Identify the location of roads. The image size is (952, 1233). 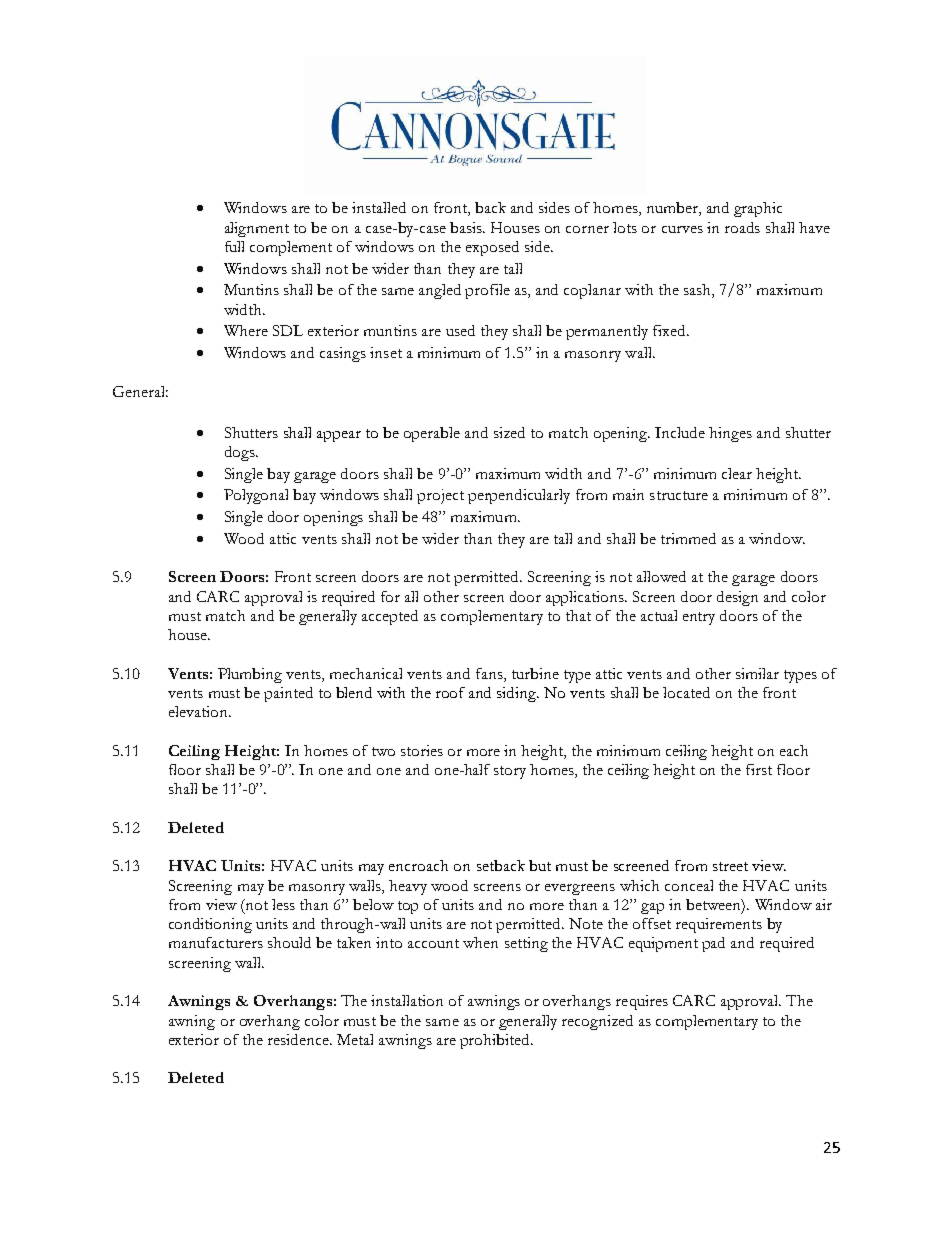
(742, 227).
